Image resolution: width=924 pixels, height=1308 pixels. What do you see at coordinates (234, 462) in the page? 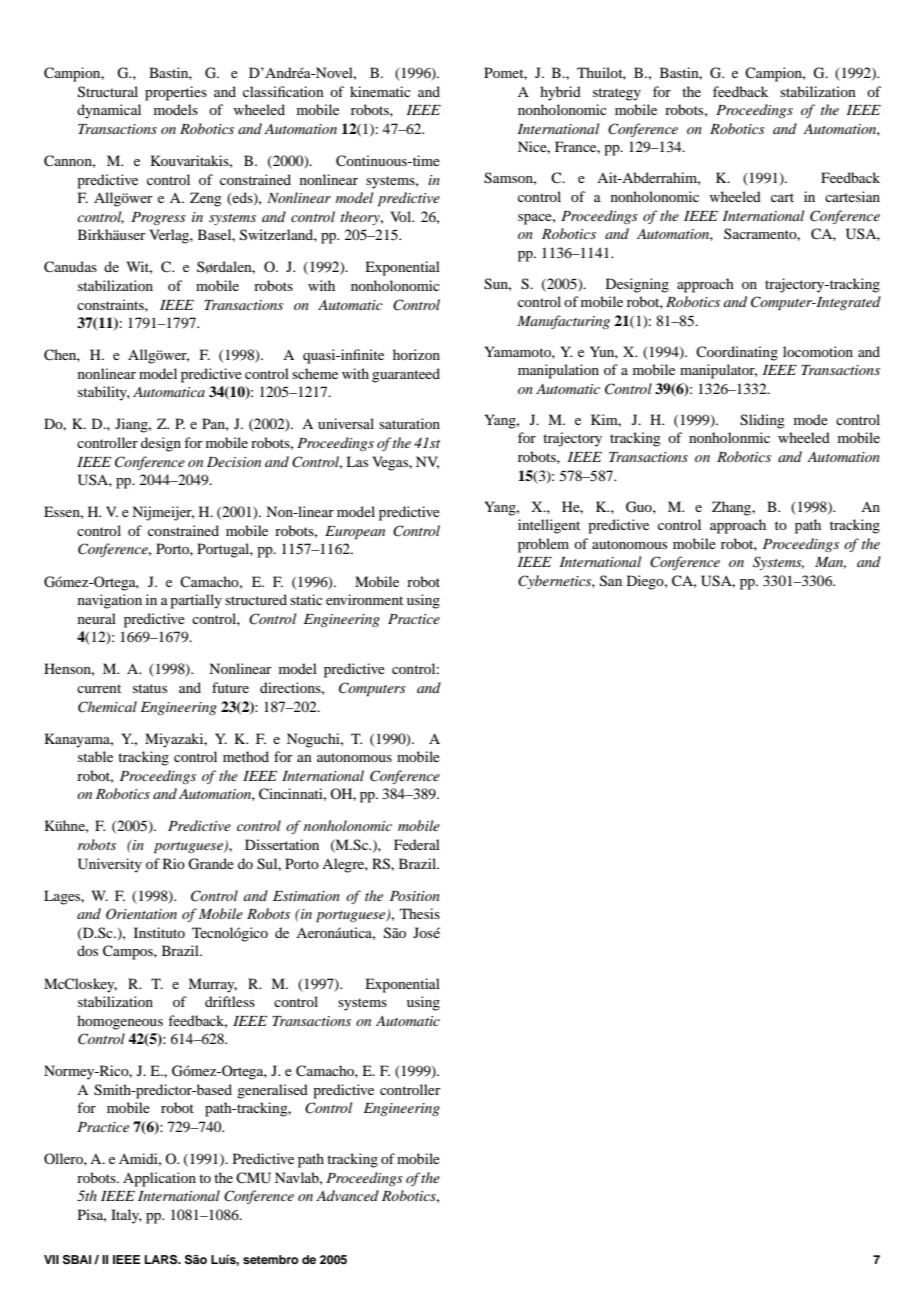
I see `Decision` at bounding box center [234, 462].
